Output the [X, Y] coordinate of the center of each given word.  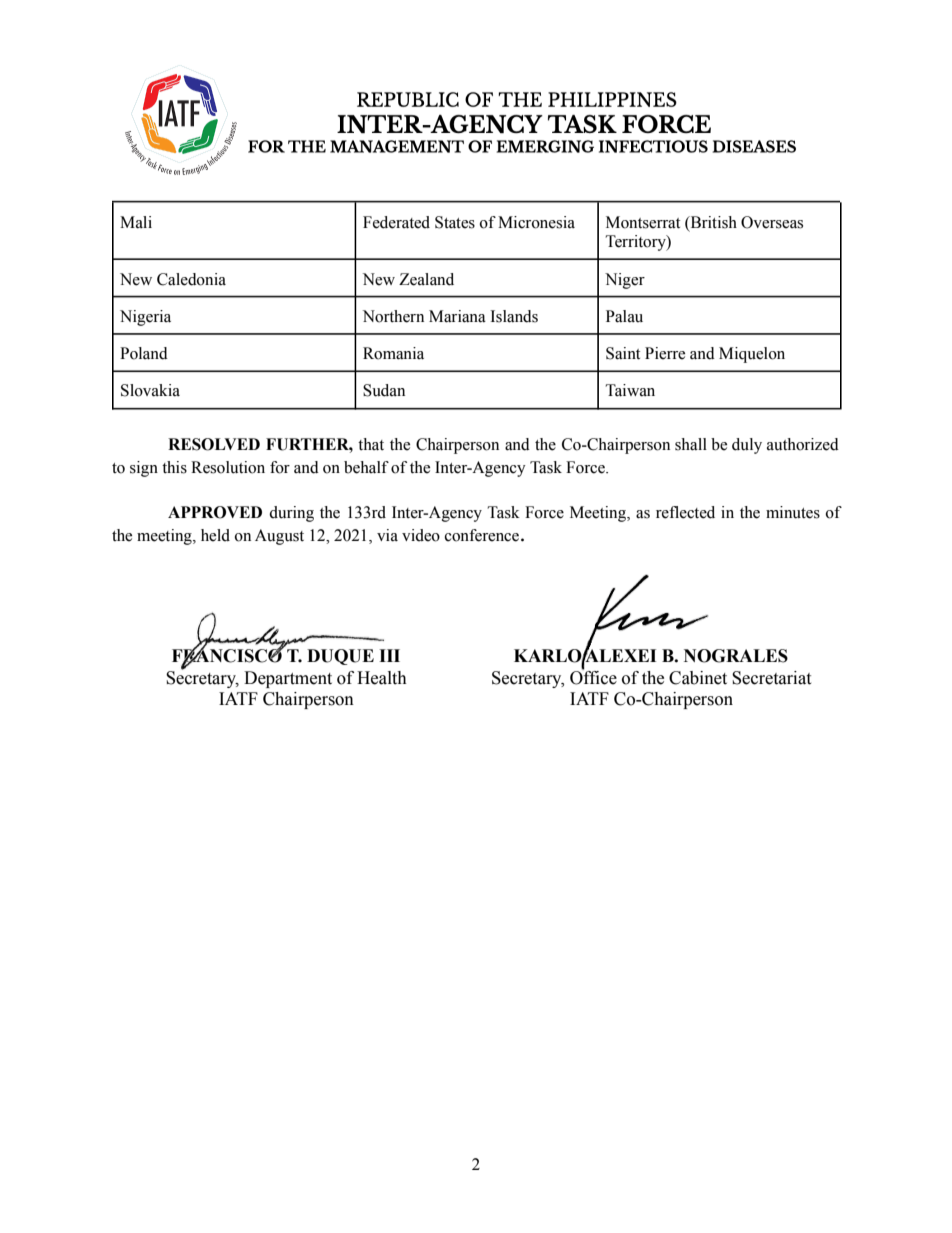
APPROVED [215, 512]
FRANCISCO [228, 656]
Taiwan [630, 390]
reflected [685, 512]
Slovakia [150, 390]
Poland [144, 353]
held [215, 535]
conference [482, 535]
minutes [793, 512]
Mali [136, 222]
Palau [624, 316]
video [421, 535]
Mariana [457, 316]
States [455, 222]
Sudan [384, 390]
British [712, 223]
